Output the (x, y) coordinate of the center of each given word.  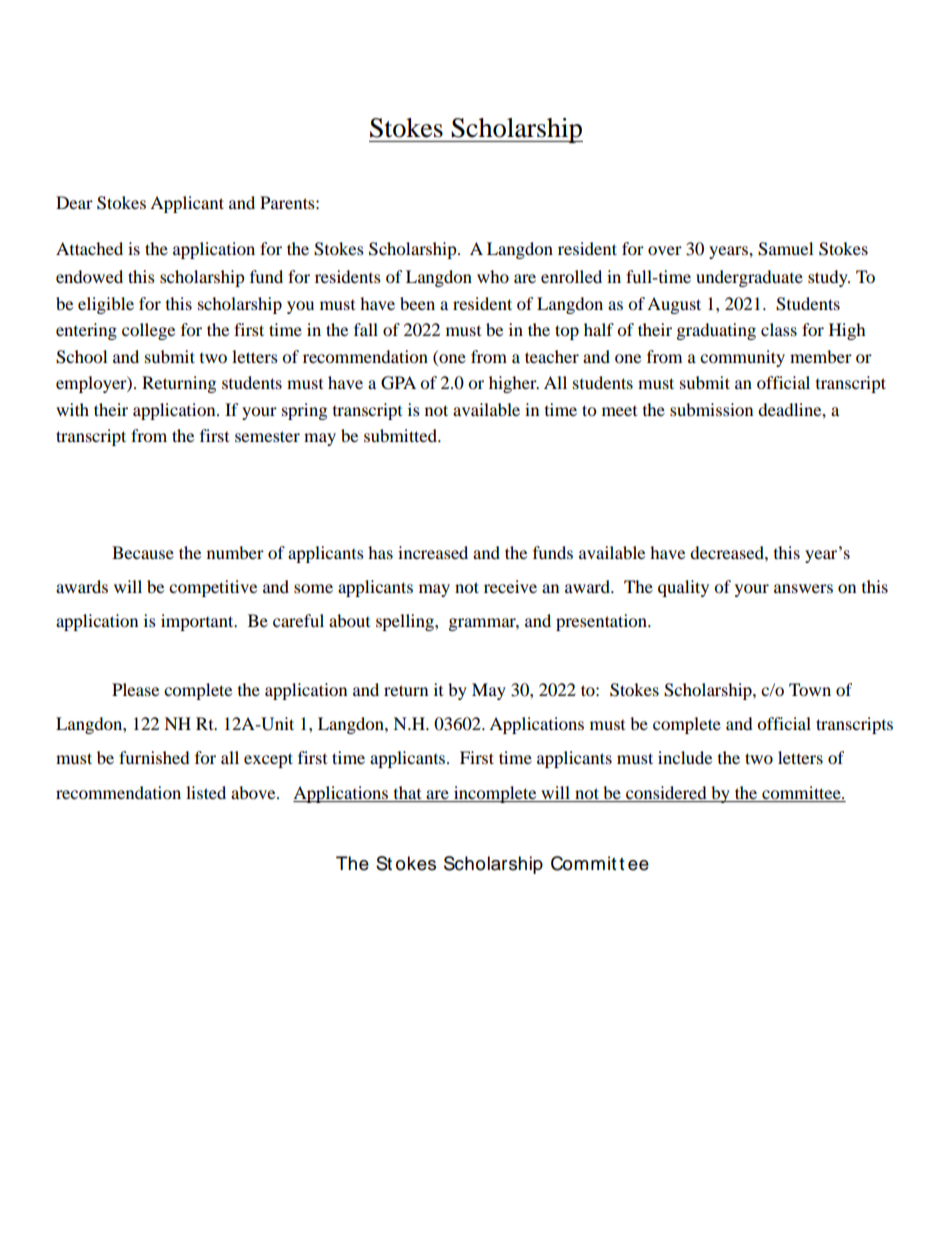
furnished (154, 757)
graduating (716, 331)
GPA (398, 383)
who (493, 276)
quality (683, 588)
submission (711, 409)
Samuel (785, 249)
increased (433, 552)
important (198, 622)
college (148, 331)
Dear (74, 202)
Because (143, 552)
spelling (406, 622)
